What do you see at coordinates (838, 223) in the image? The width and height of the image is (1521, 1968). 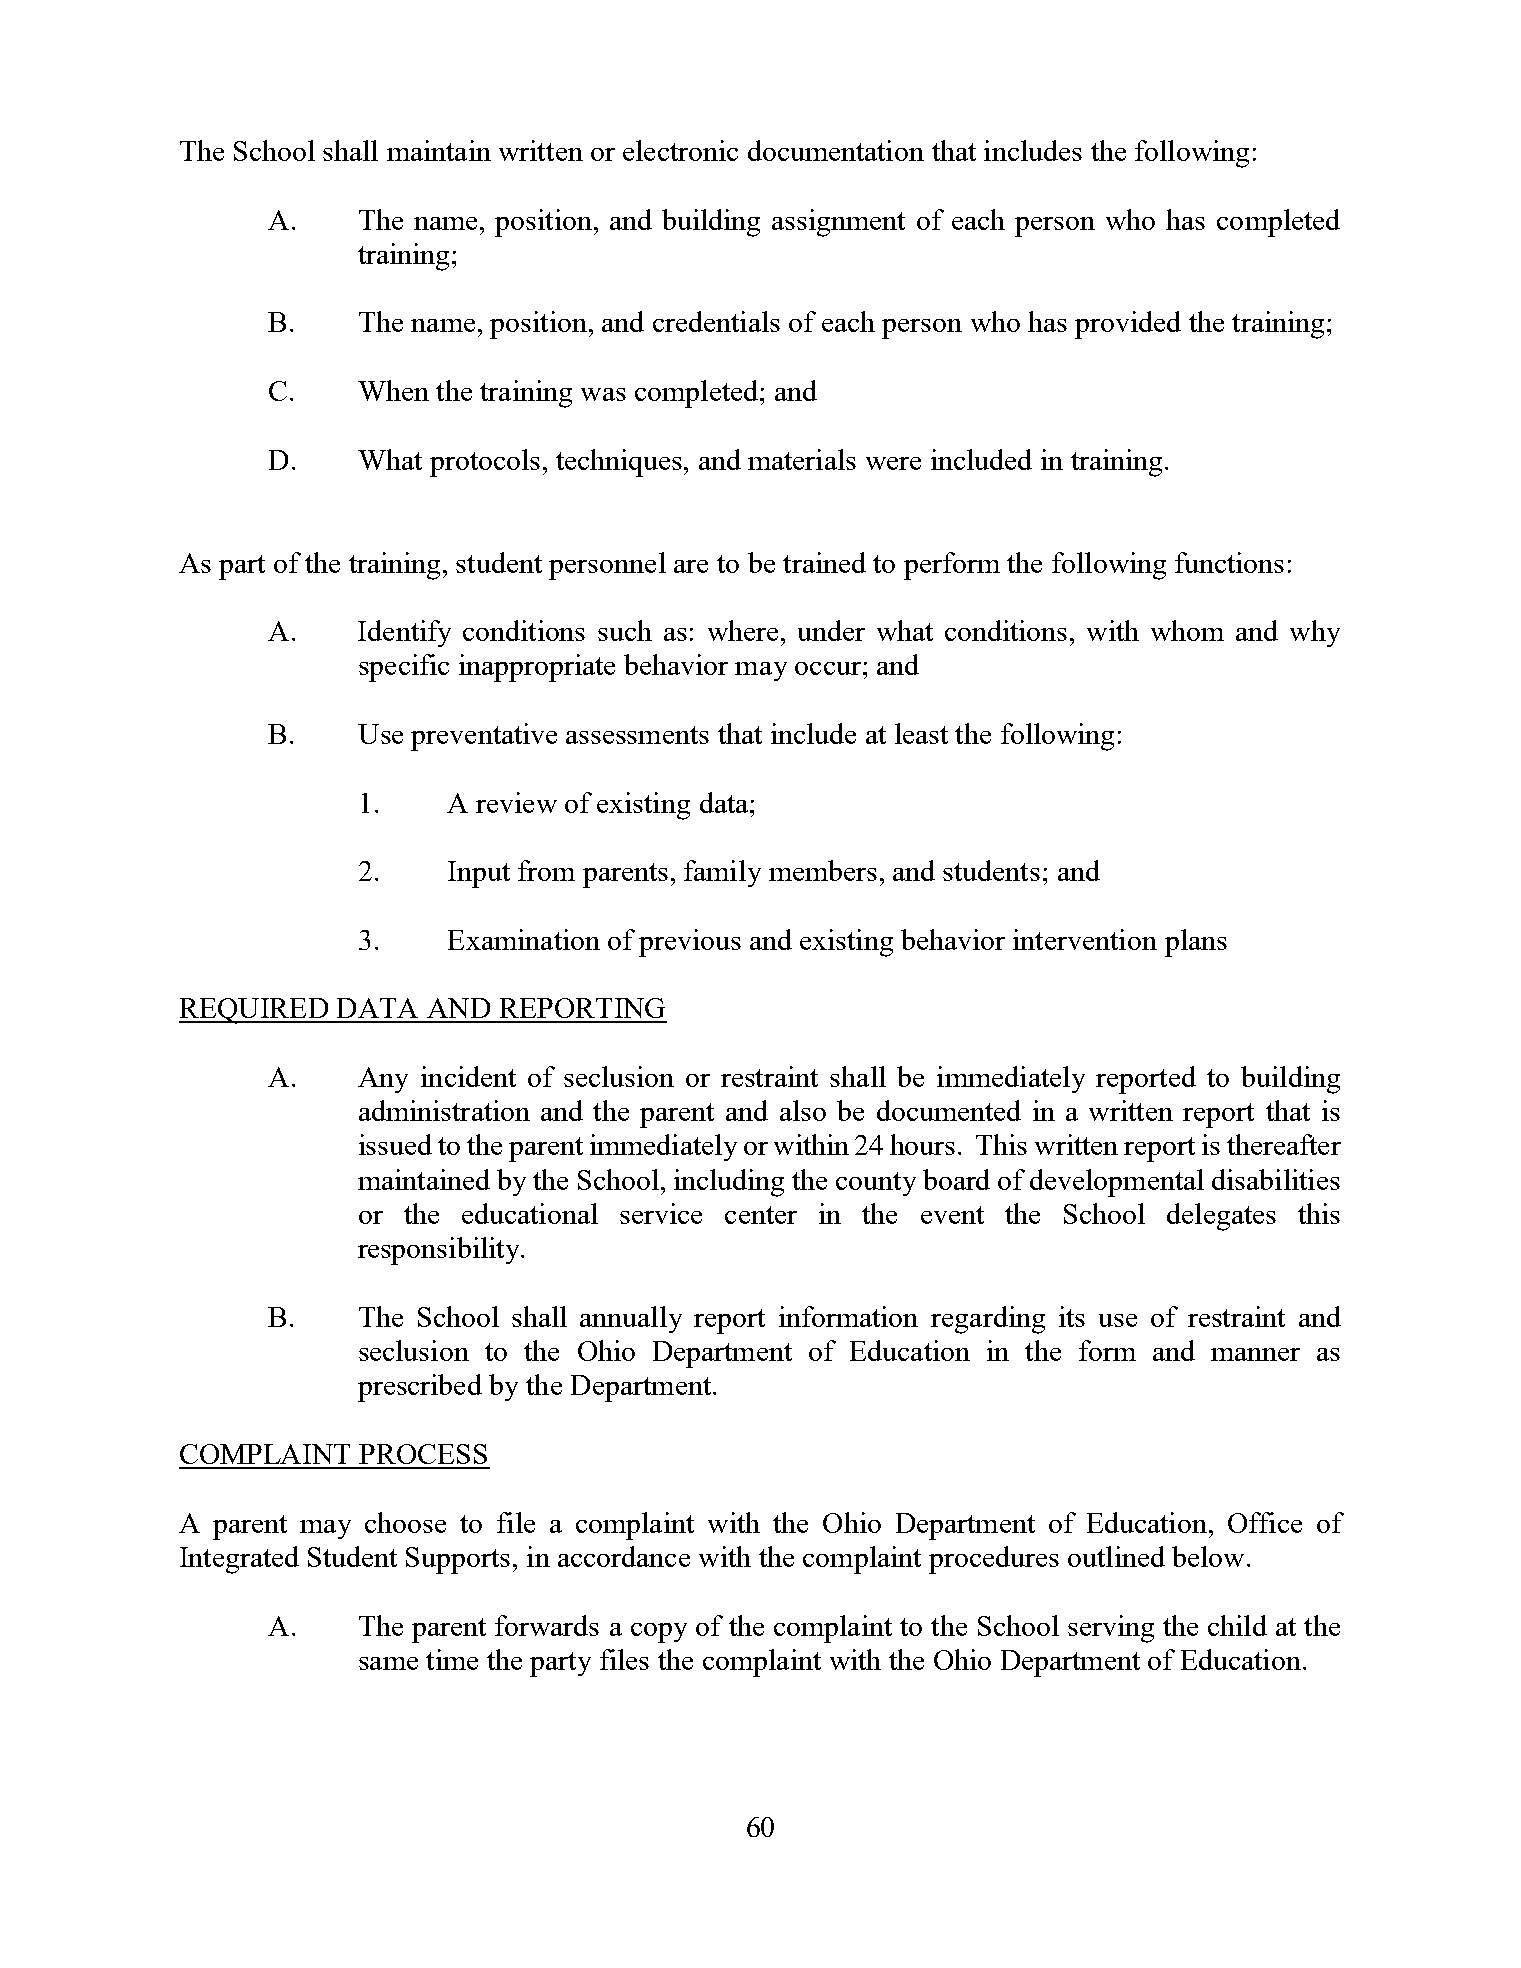 I see `assignment` at bounding box center [838, 223].
